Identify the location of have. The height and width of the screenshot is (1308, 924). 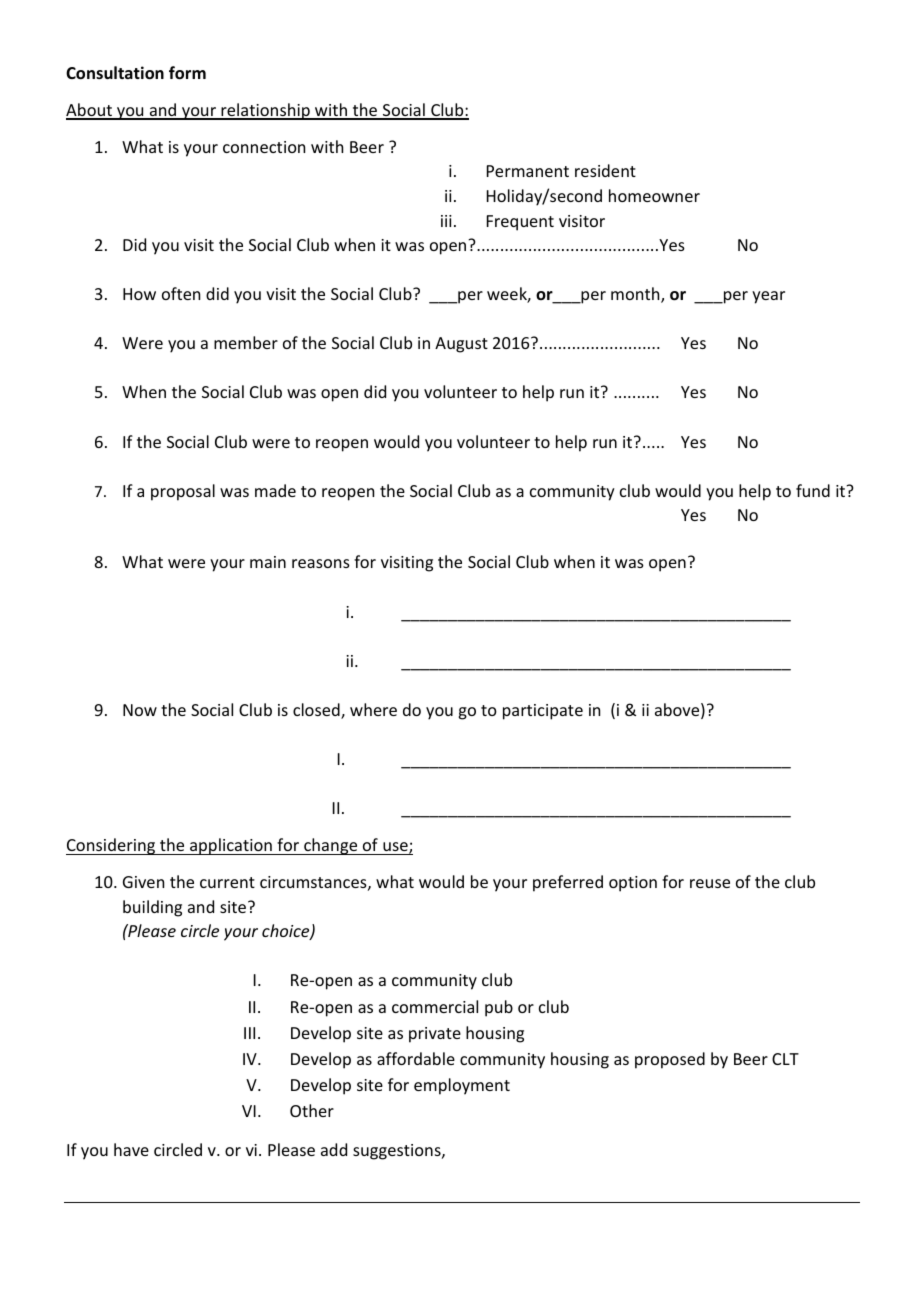
(131, 1149).
